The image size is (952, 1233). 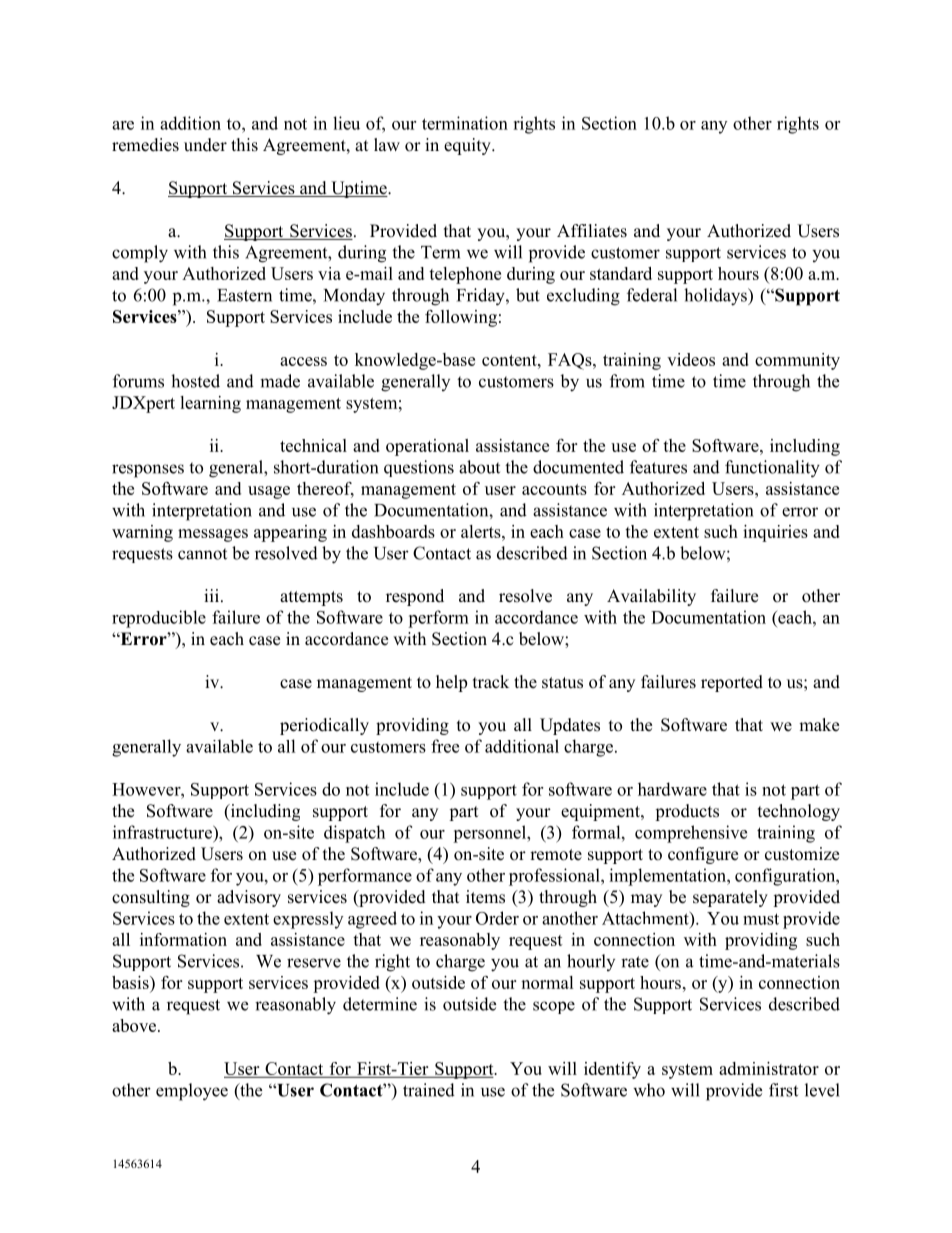 What do you see at coordinates (205, 145) in the image?
I see `under` at bounding box center [205, 145].
